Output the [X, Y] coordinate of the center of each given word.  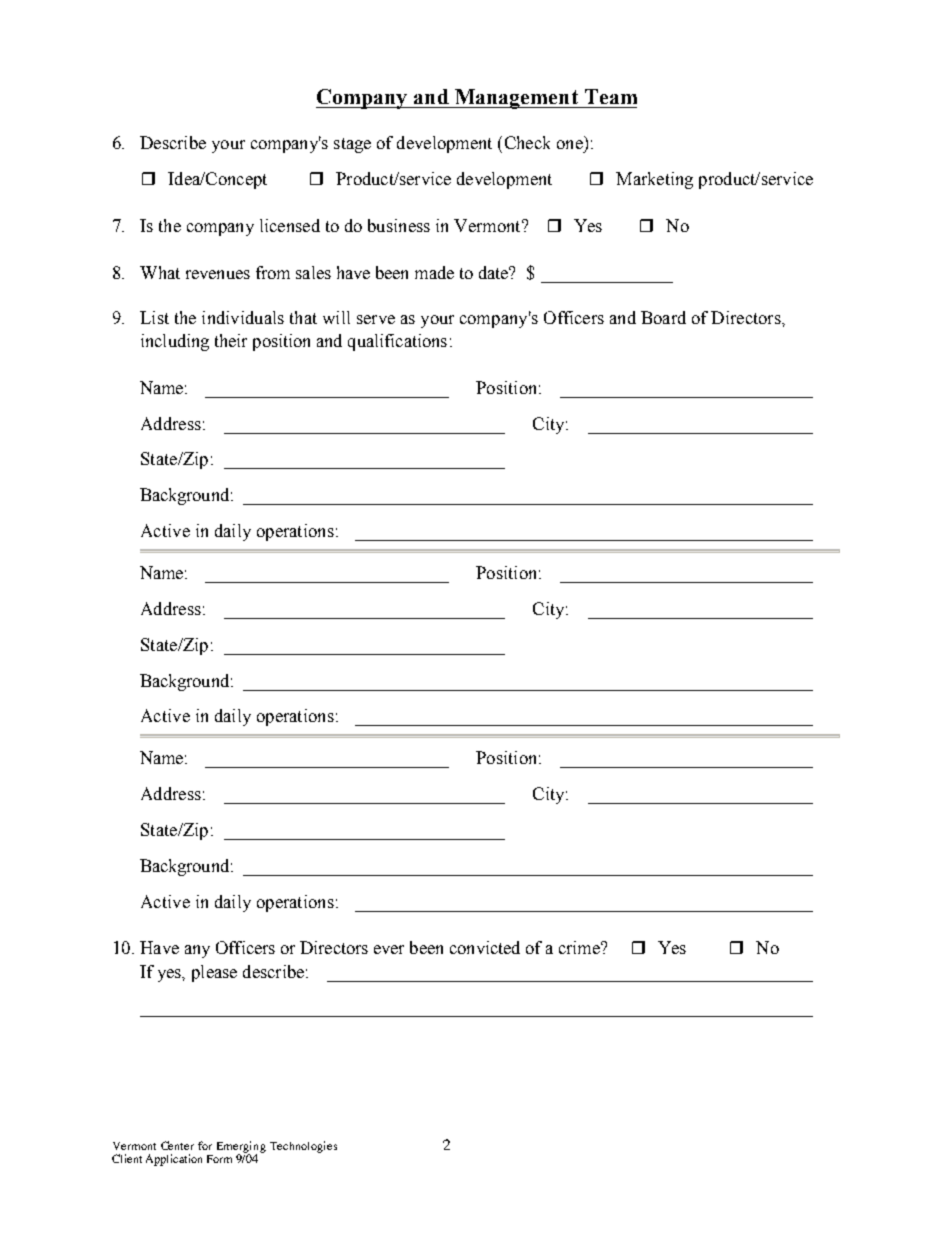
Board [663, 317]
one [570, 144]
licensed [290, 225]
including [175, 342]
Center [177, 1145]
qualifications [397, 342]
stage [352, 145]
